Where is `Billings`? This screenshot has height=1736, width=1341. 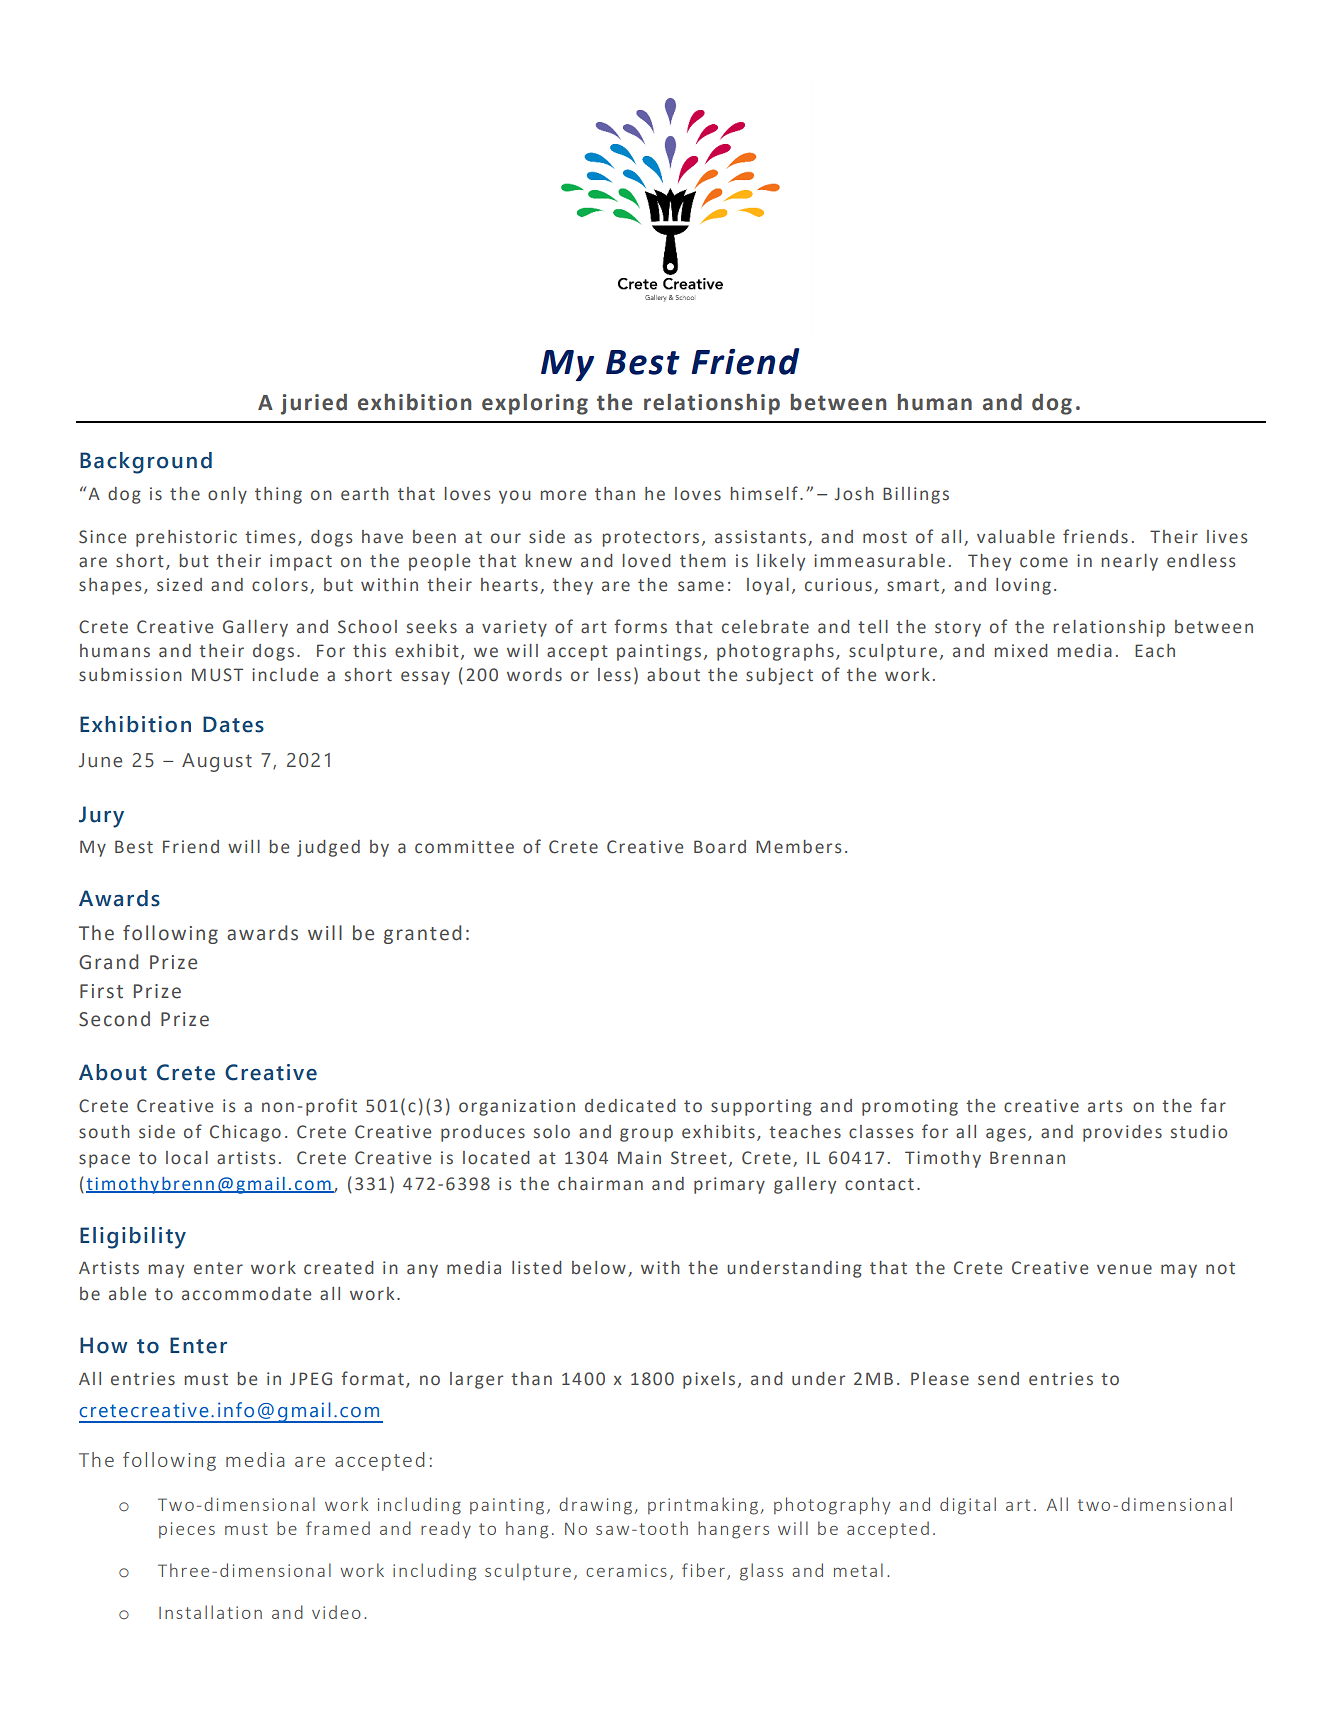
Billings is located at coordinates (916, 495).
